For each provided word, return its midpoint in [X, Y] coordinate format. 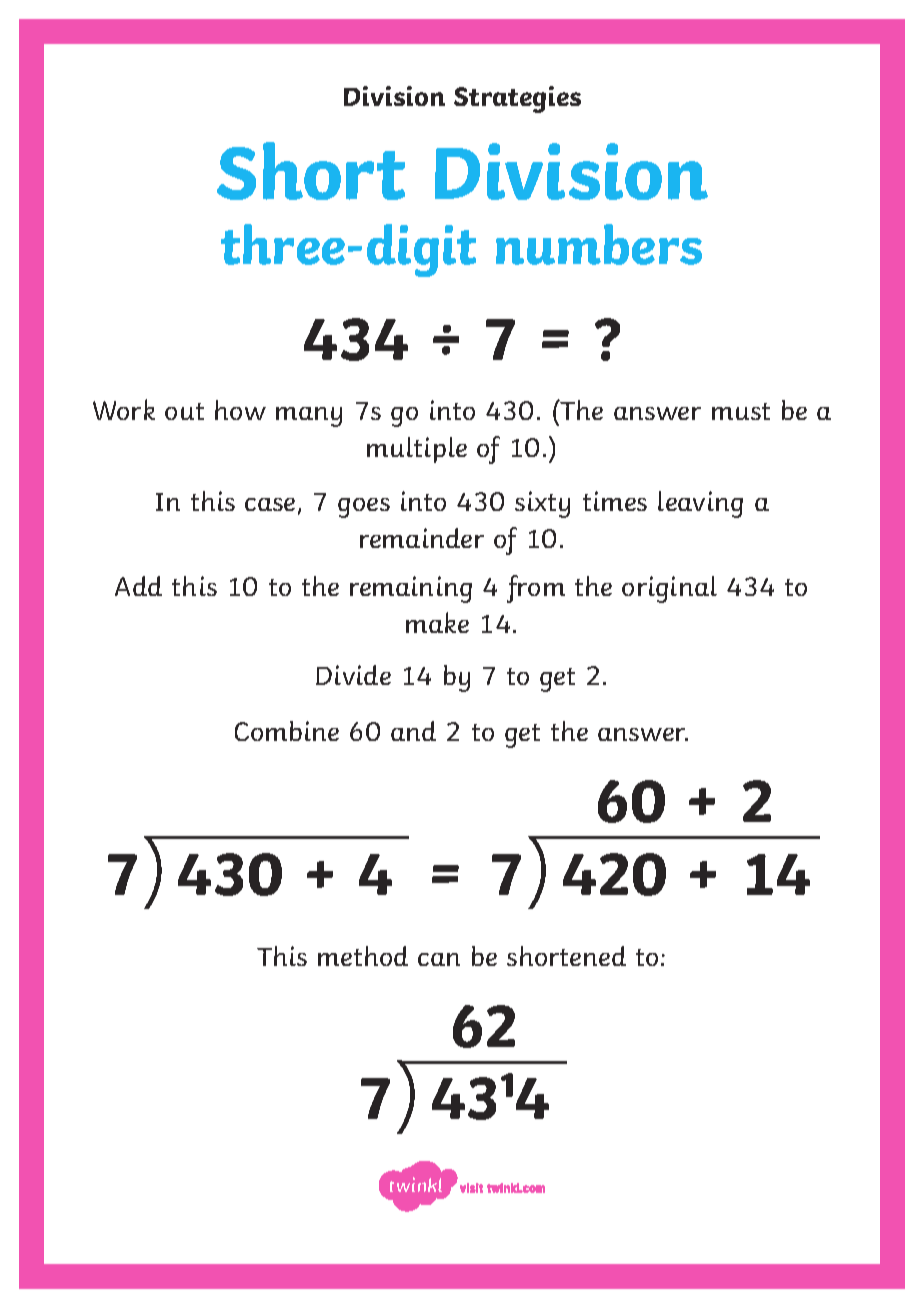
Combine [287, 731]
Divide [353, 675]
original [669, 589]
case [270, 504]
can [439, 959]
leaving [700, 504]
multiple [417, 450]
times [615, 501]
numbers [599, 244]
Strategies [517, 99]
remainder [422, 538]
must [741, 411]
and [413, 731]
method [363, 956]
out [184, 411]
